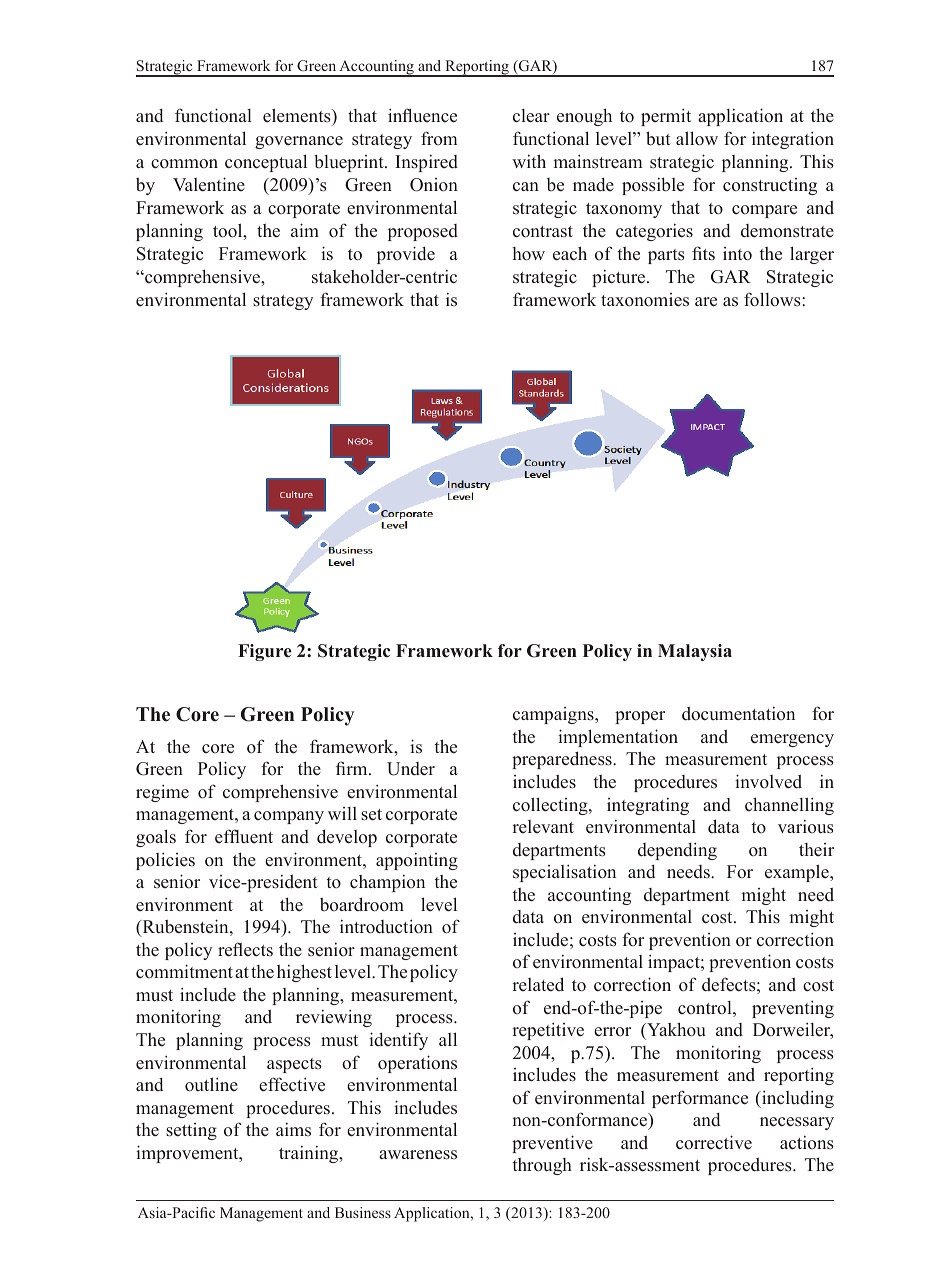 The image size is (952, 1288). What do you see at coordinates (554, 715) in the page?
I see `campaigns` at bounding box center [554, 715].
